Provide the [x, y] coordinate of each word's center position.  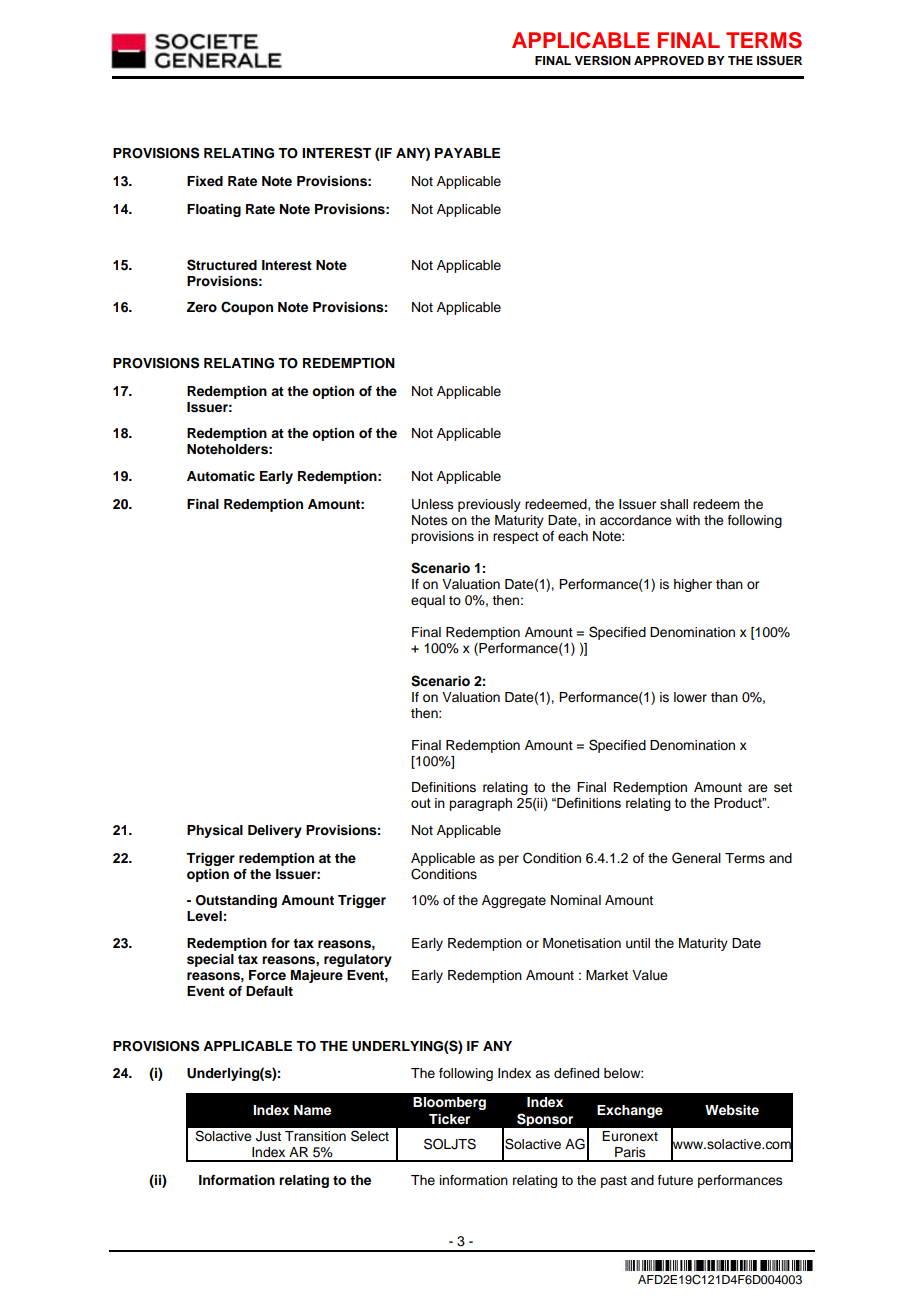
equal [428, 601]
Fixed [205, 181]
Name [312, 1110]
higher [693, 585]
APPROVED [669, 61]
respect [516, 538]
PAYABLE [467, 153]
